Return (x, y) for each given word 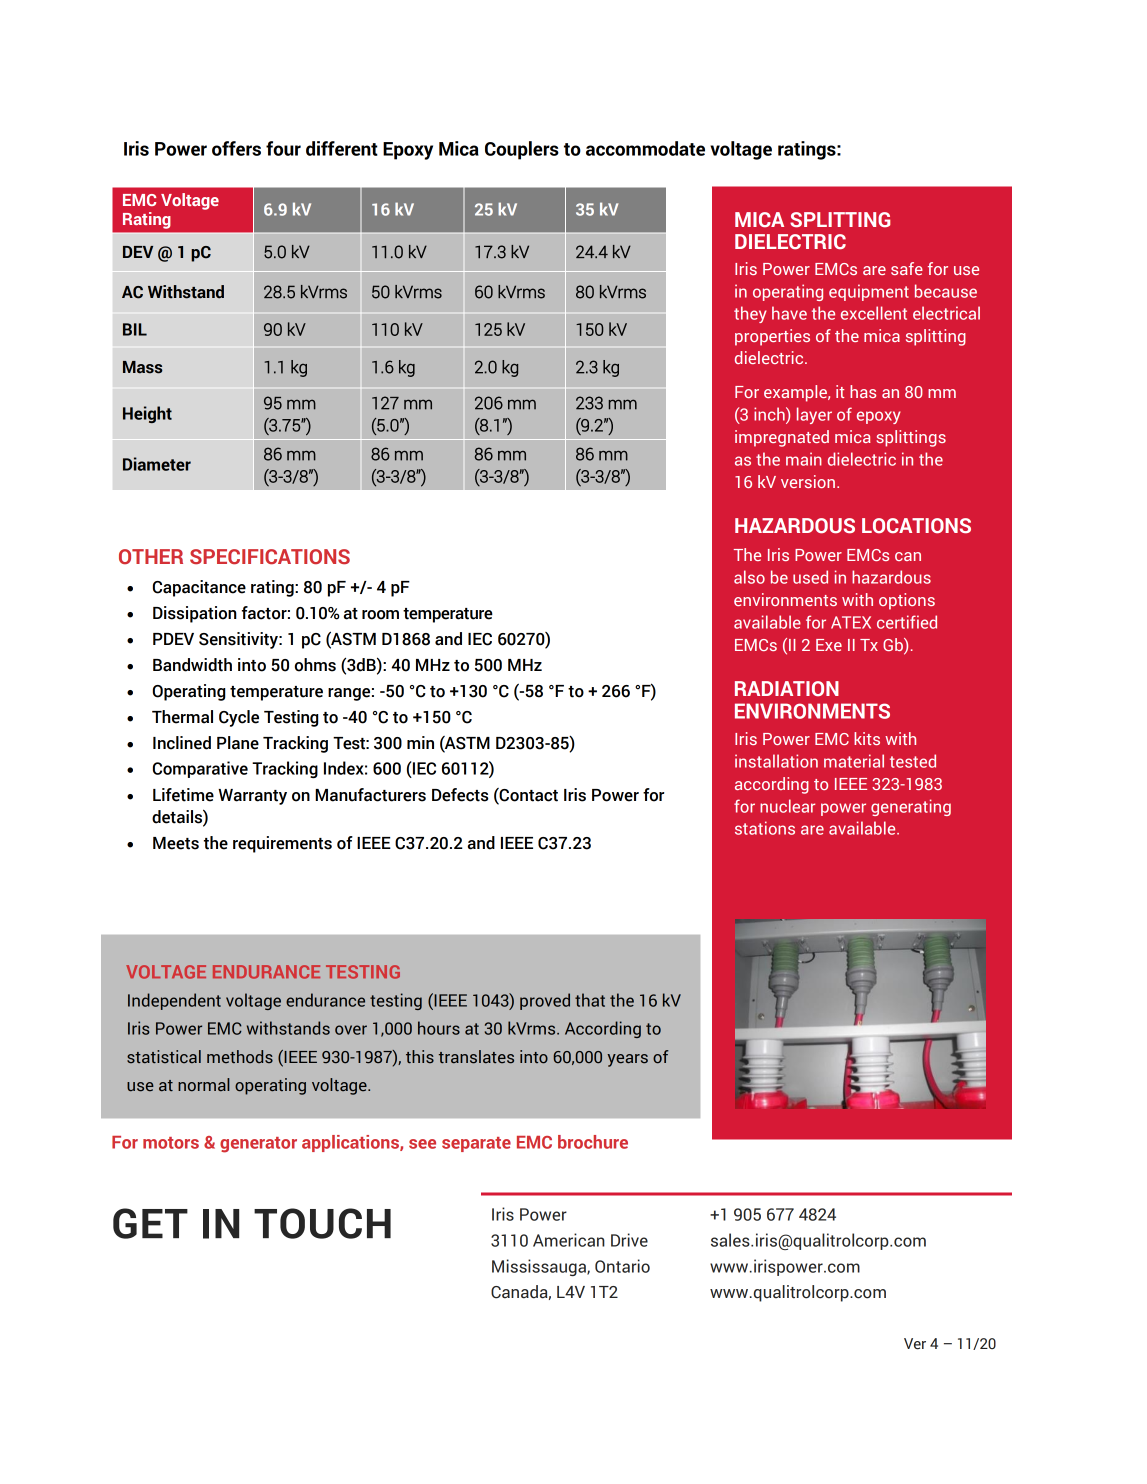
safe (907, 268)
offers (236, 148)
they (750, 314)
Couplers (522, 150)
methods (240, 1057)
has (863, 391)
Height (147, 414)
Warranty (252, 797)
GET (150, 1223)
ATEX (851, 622)
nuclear (787, 806)
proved (545, 1001)
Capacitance (199, 588)
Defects (460, 795)
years (627, 1060)
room (380, 615)
